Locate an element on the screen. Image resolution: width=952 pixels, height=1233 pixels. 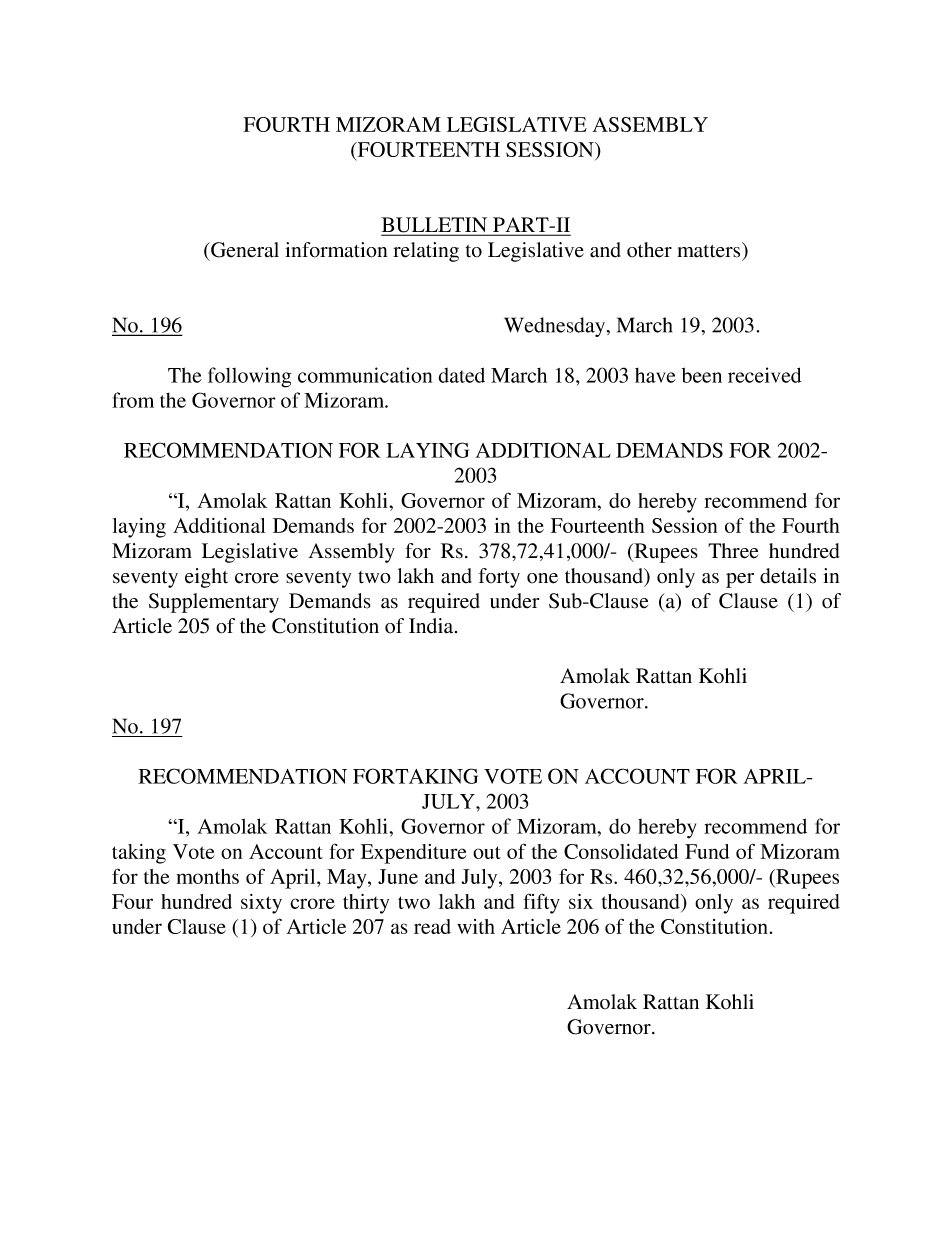
fifty is located at coordinates (541, 903).
